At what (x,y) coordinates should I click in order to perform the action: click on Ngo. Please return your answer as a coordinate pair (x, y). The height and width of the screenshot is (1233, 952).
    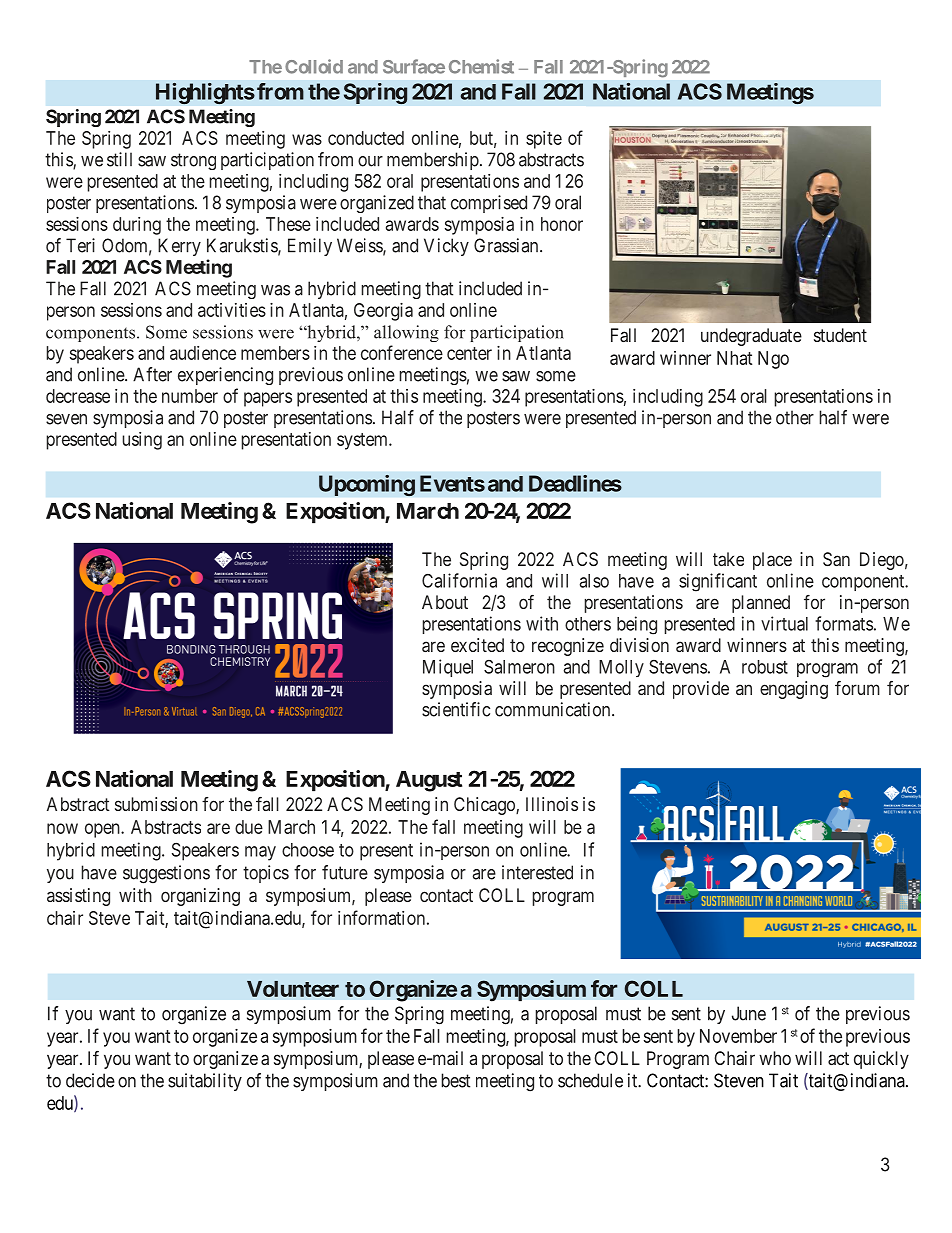
    Looking at the image, I should click on (773, 360).
